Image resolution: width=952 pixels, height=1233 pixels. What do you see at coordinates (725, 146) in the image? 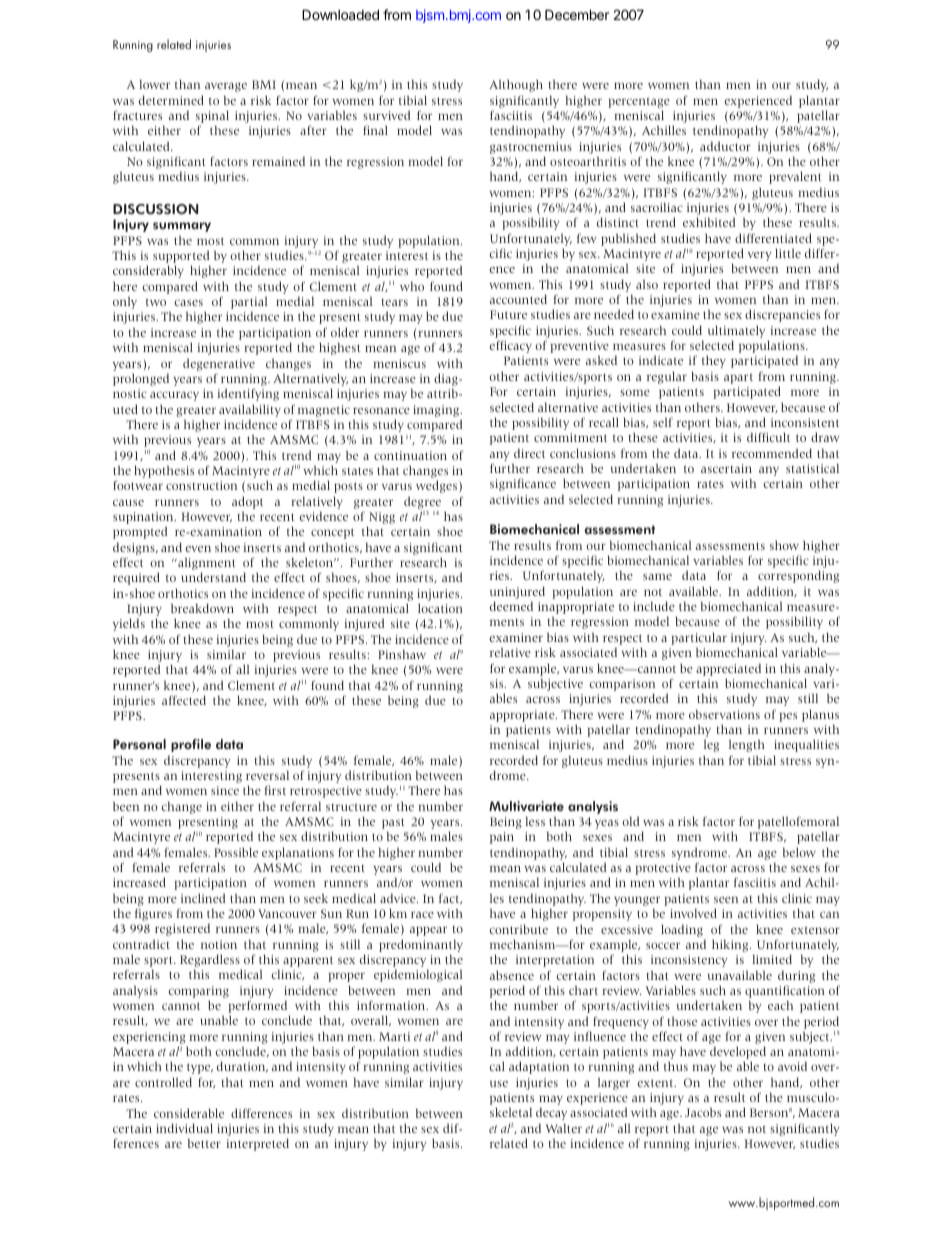
I see `adductor` at bounding box center [725, 146].
